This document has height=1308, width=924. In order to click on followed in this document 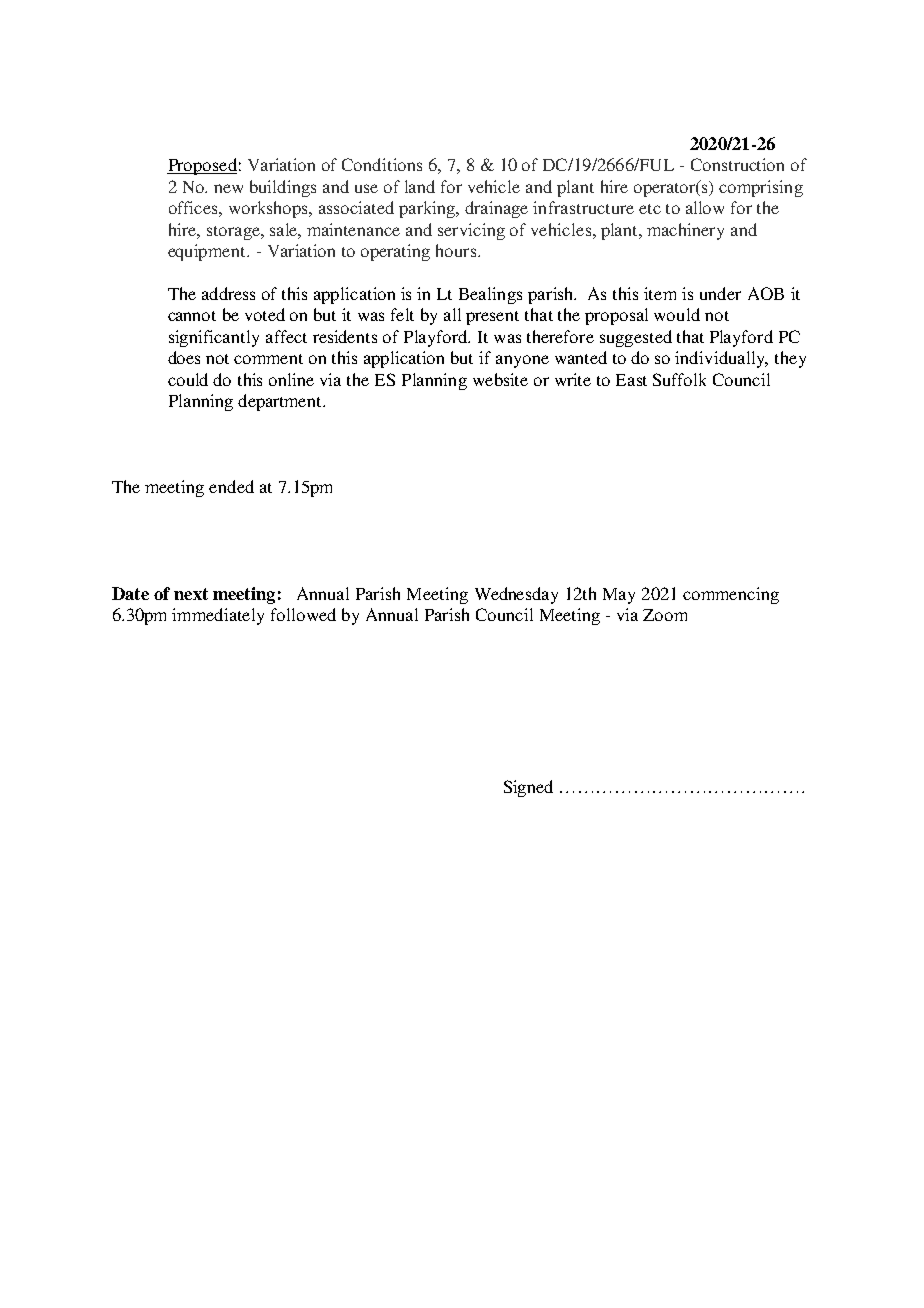, I will do `click(303, 614)`.
